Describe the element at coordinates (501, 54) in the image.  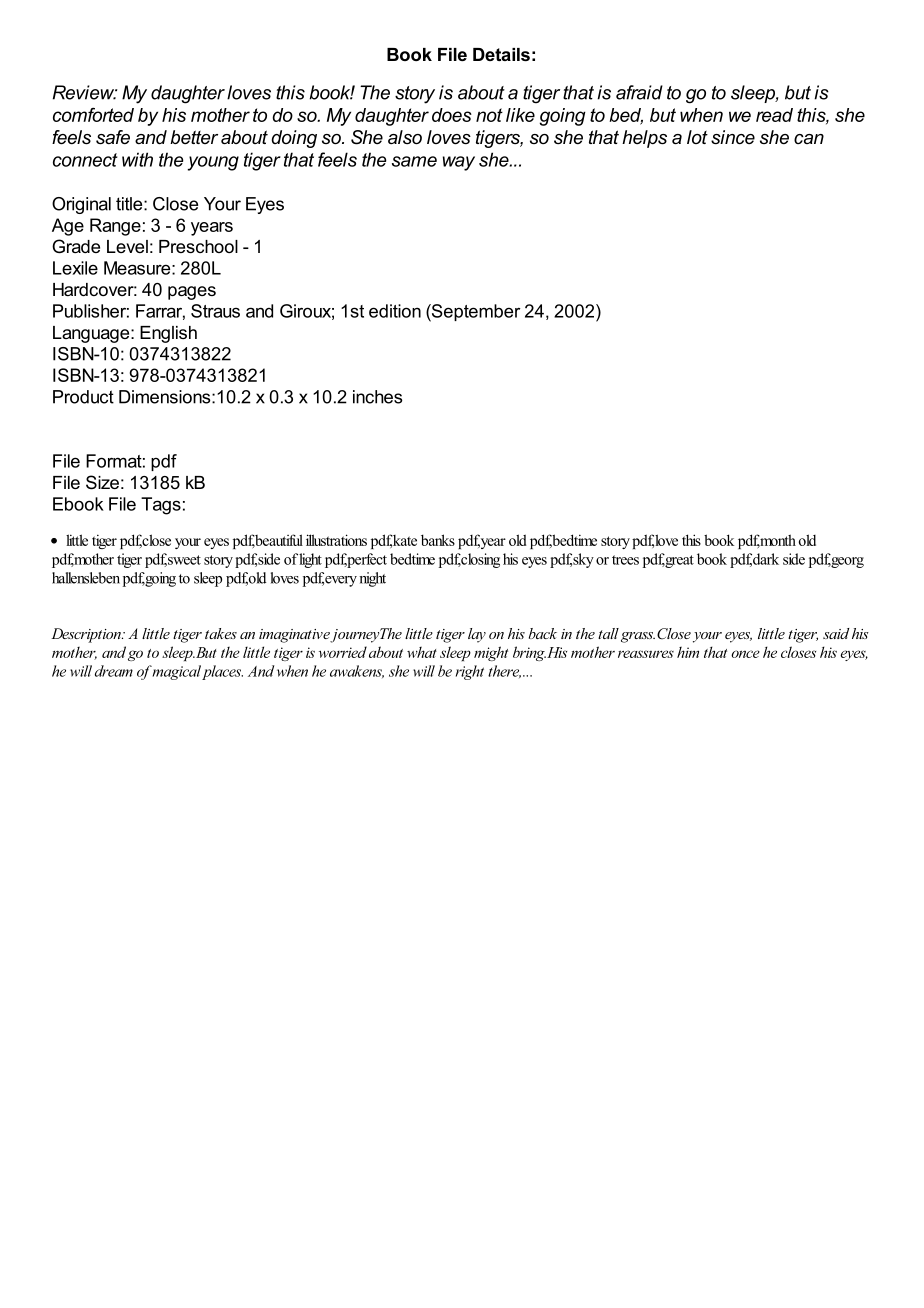
I see `Details` at that location.
